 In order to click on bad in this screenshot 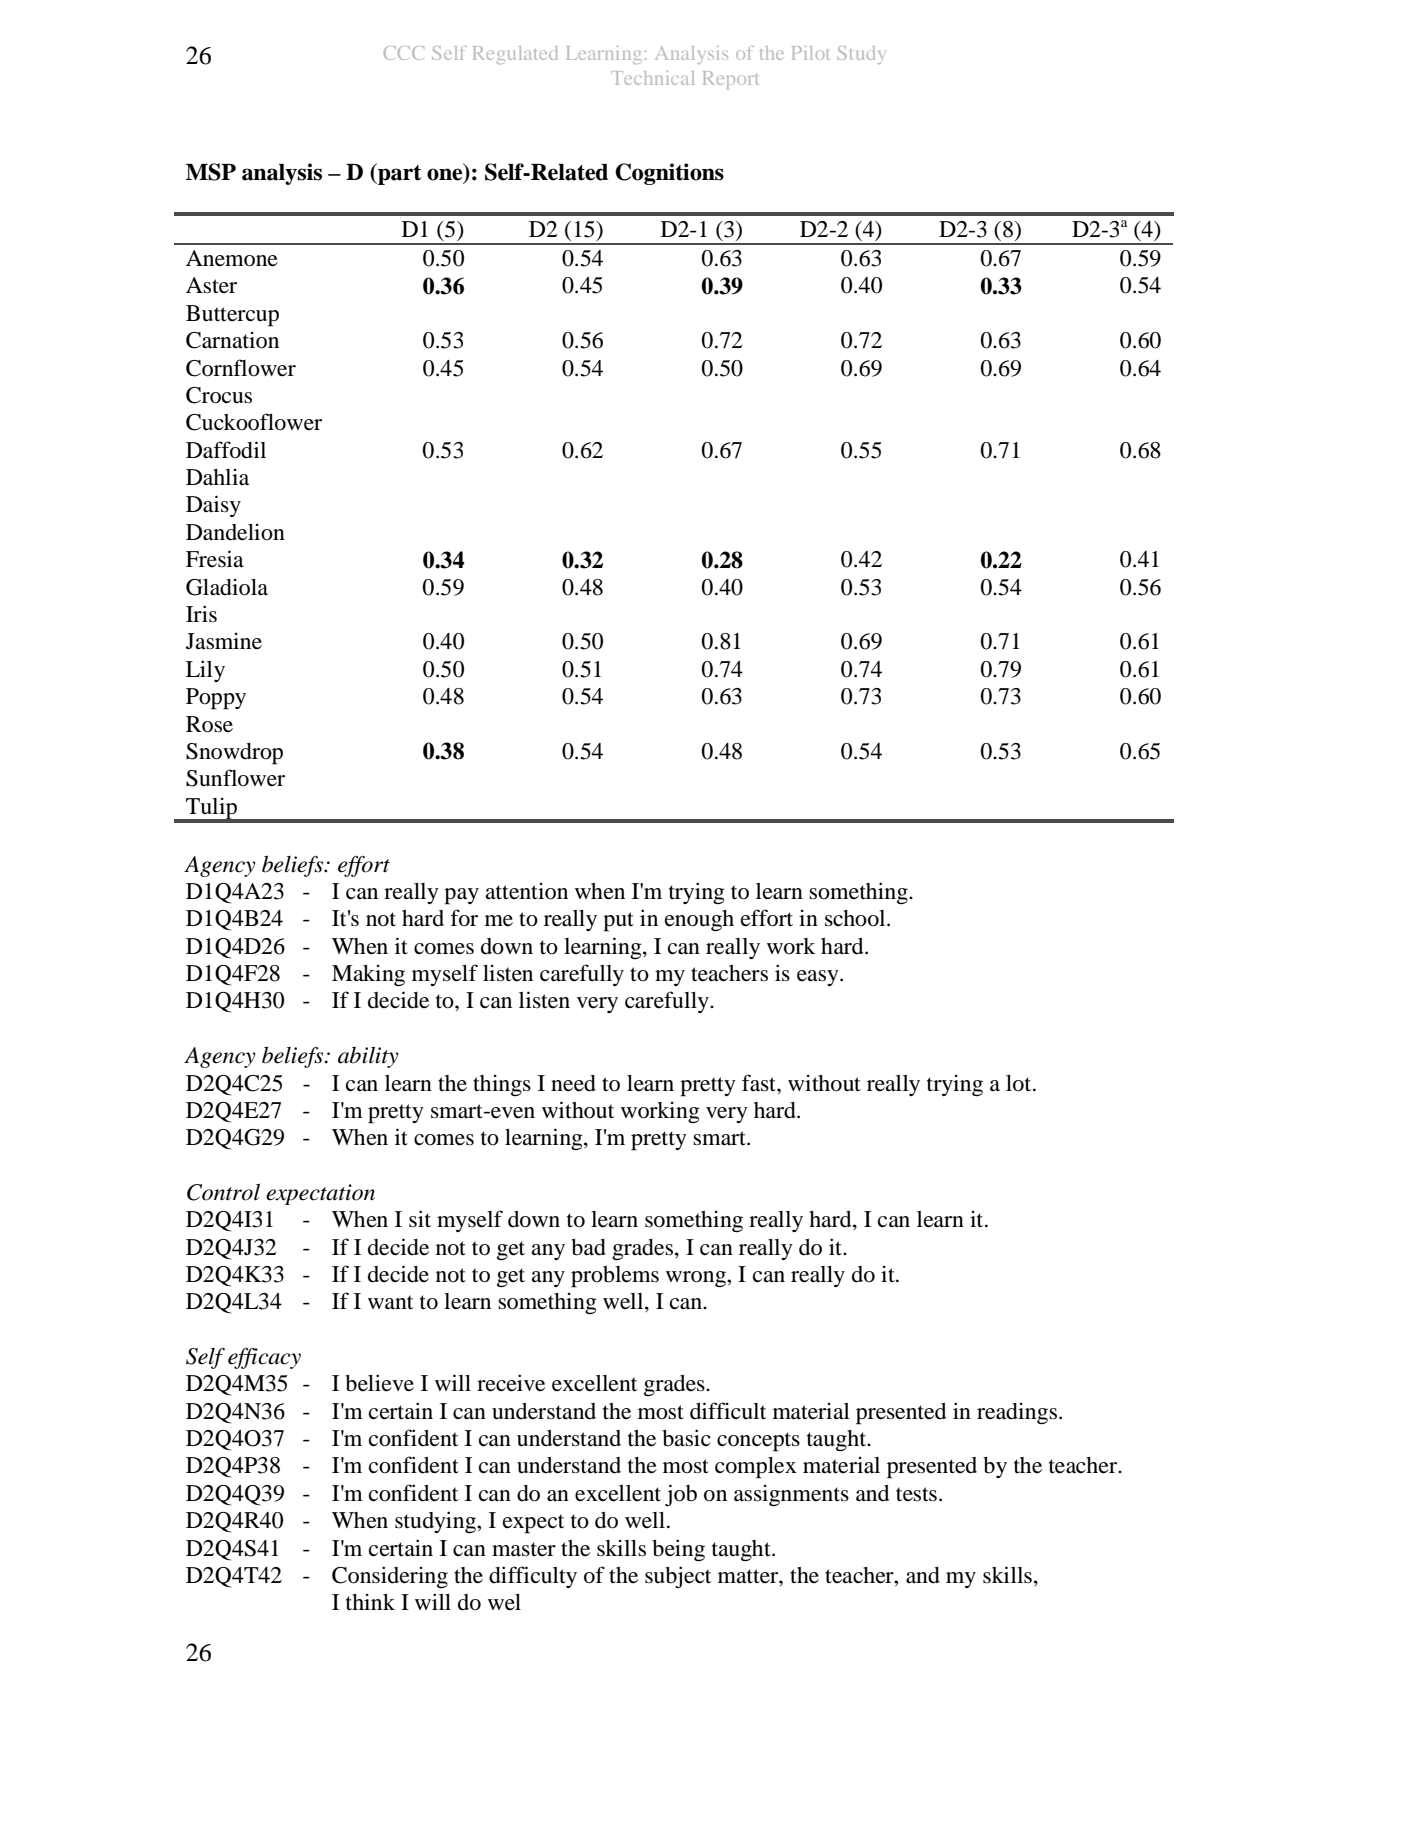, I will do `click(588, 1247)`.
